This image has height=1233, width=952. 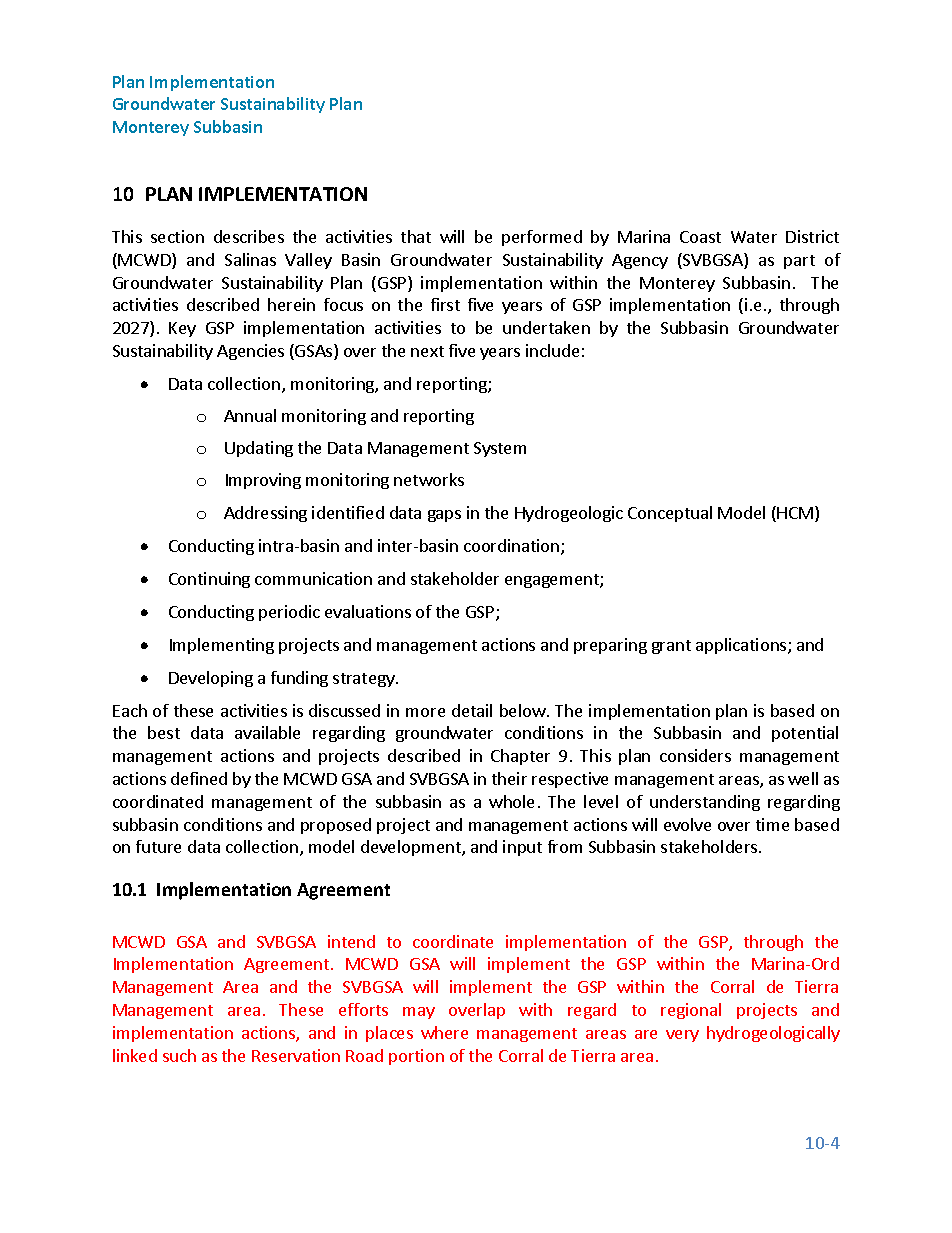 What do you see at coordinates (158, 846) in the image?
I see `future` at bounding box center [158, 846].
